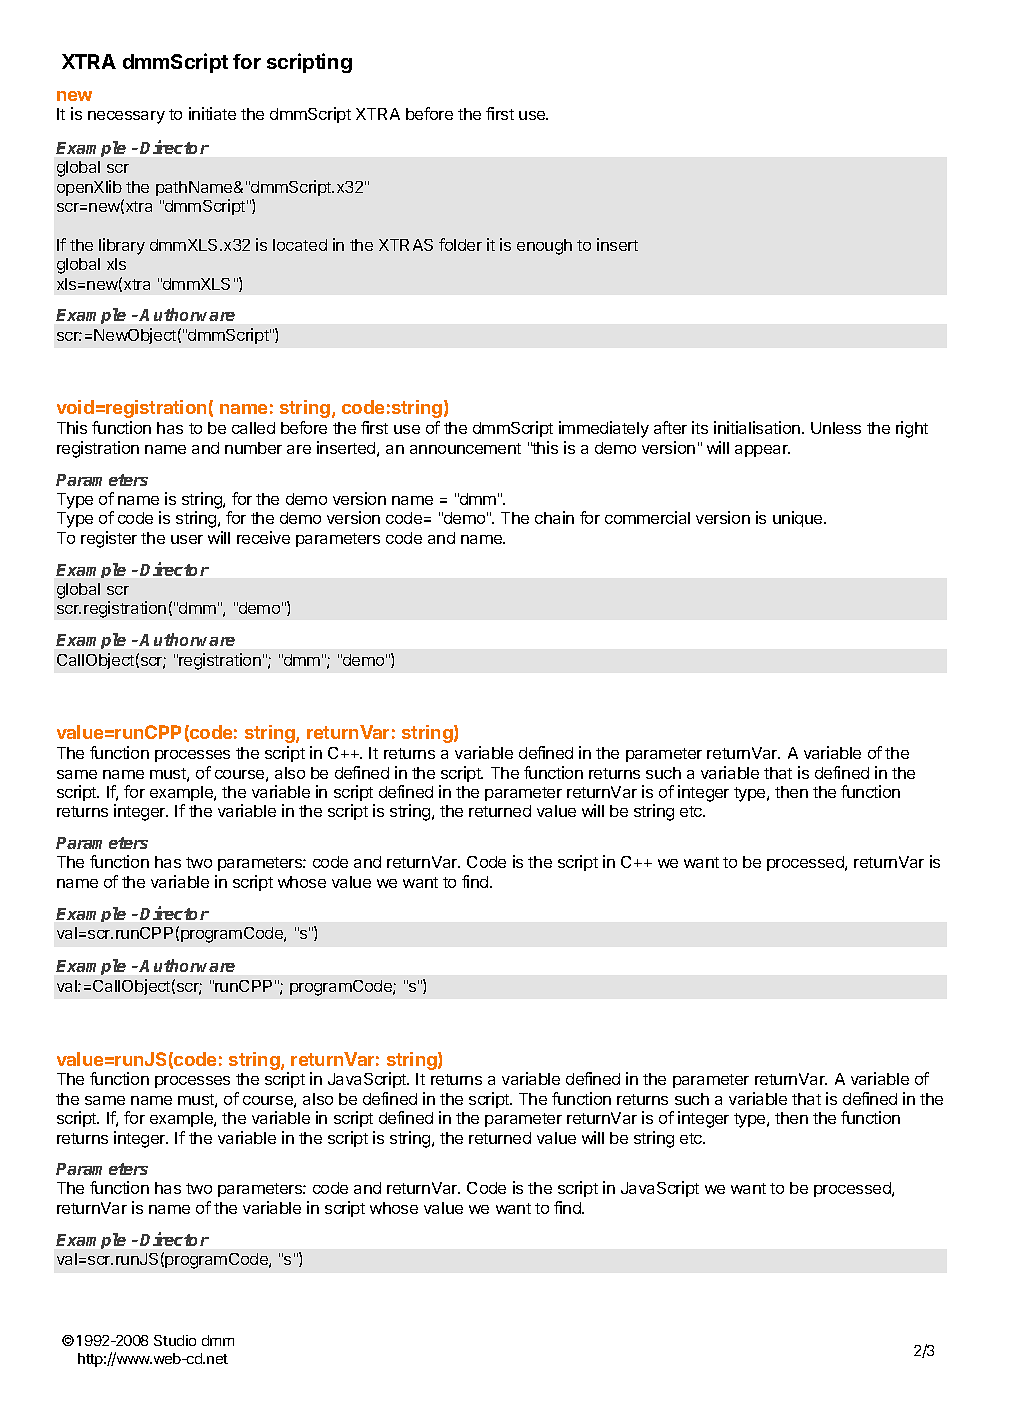 The height and width of the image is (1427, 1009). I want to click on commercial, so click(647, 517).
